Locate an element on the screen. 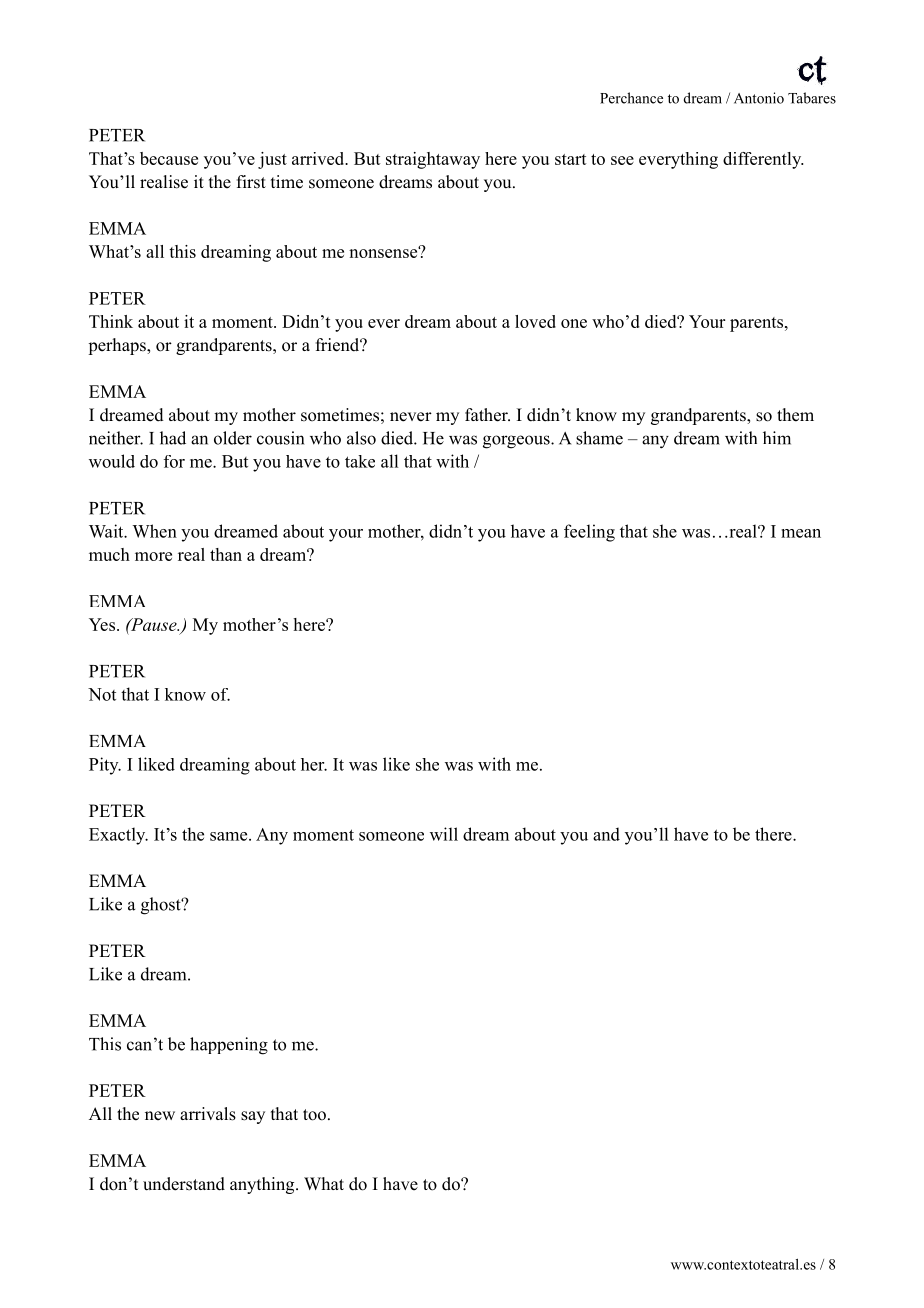 Image resolution: width=924 pixels, height=1308 pixels. Antonio is located at coordinates (759, 98).
